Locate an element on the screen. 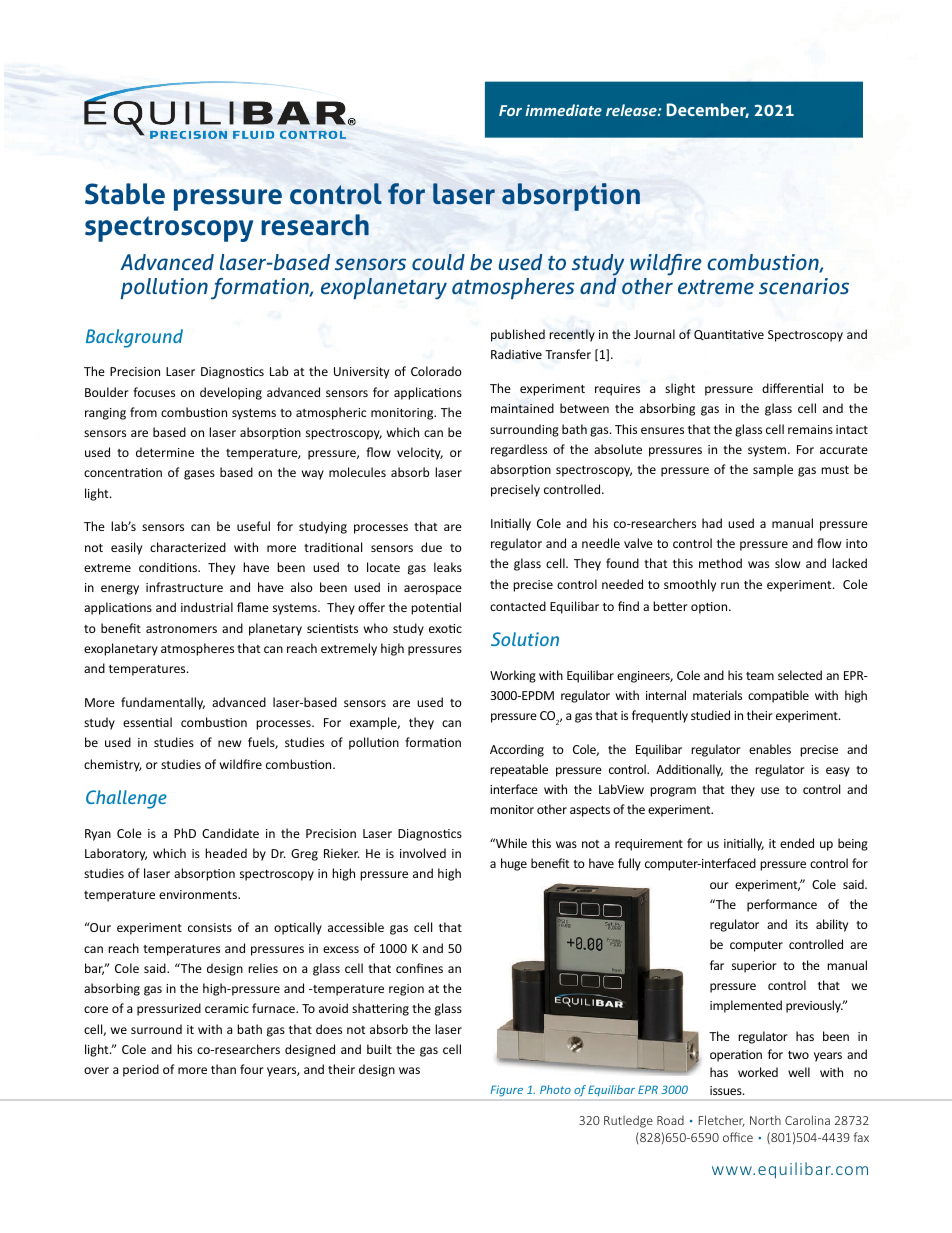 This screenshot has width=952, height=1233. immediate is located at coordinates (563, 110).
